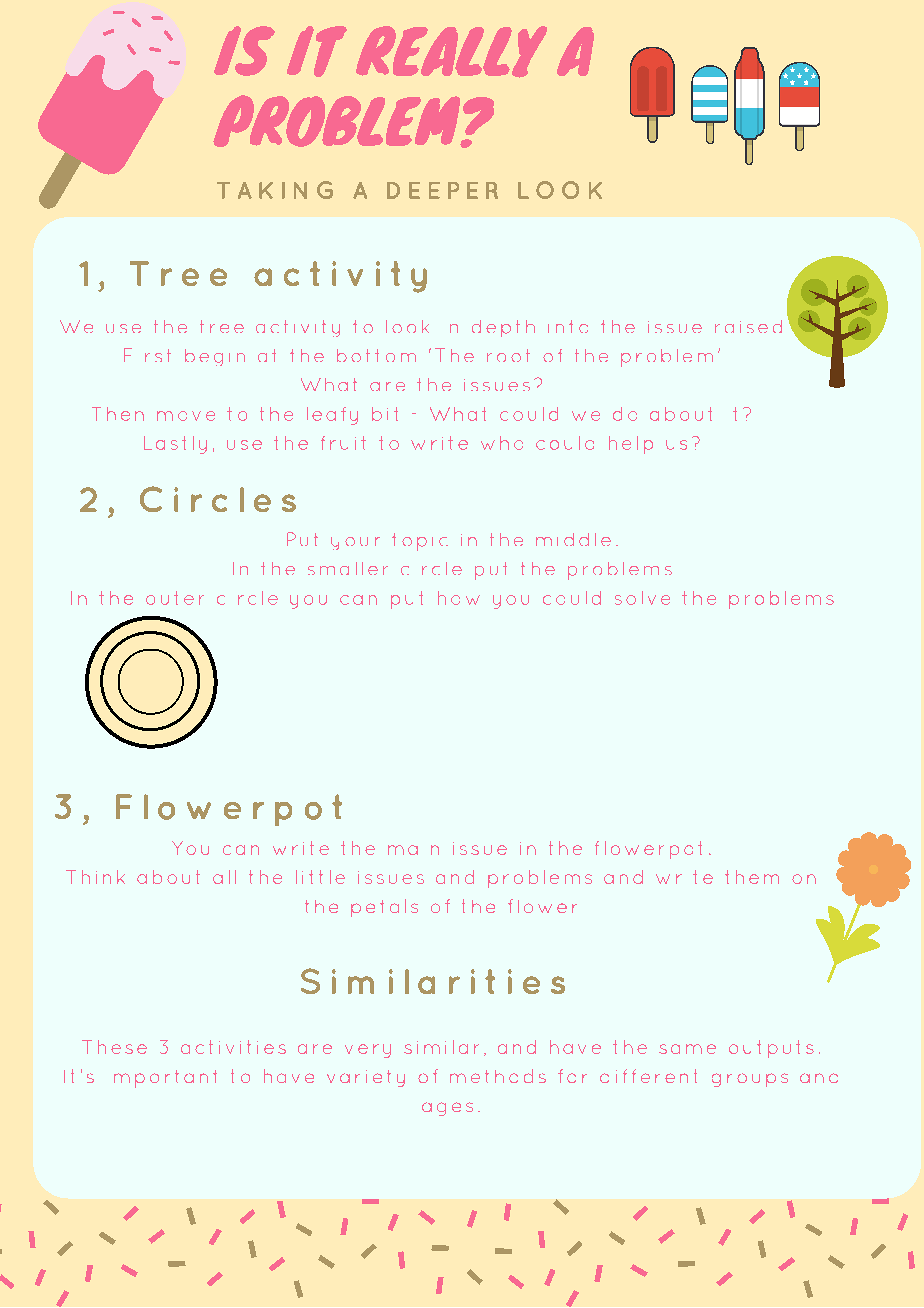  What do you see at coordinates (441, 1047) in the screenshot?
I see `similar` at bounding box center [441, 1047].
